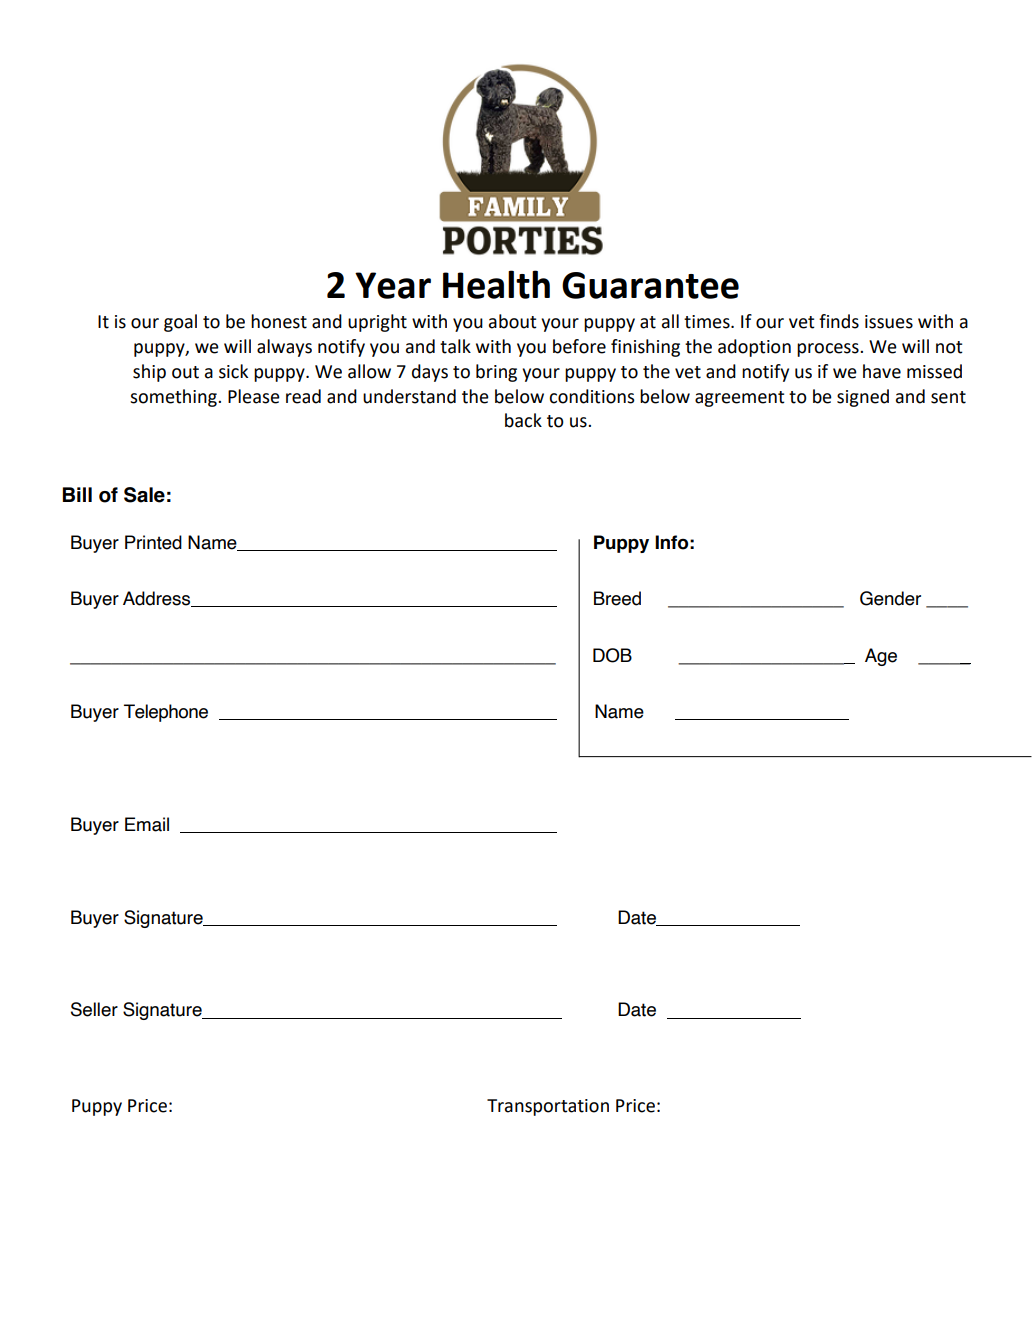 The width and height of the screenshot is (1034, 1338). Describe the element at coordinates (839, 321) in the screenshot. I see `finds` at that location.
